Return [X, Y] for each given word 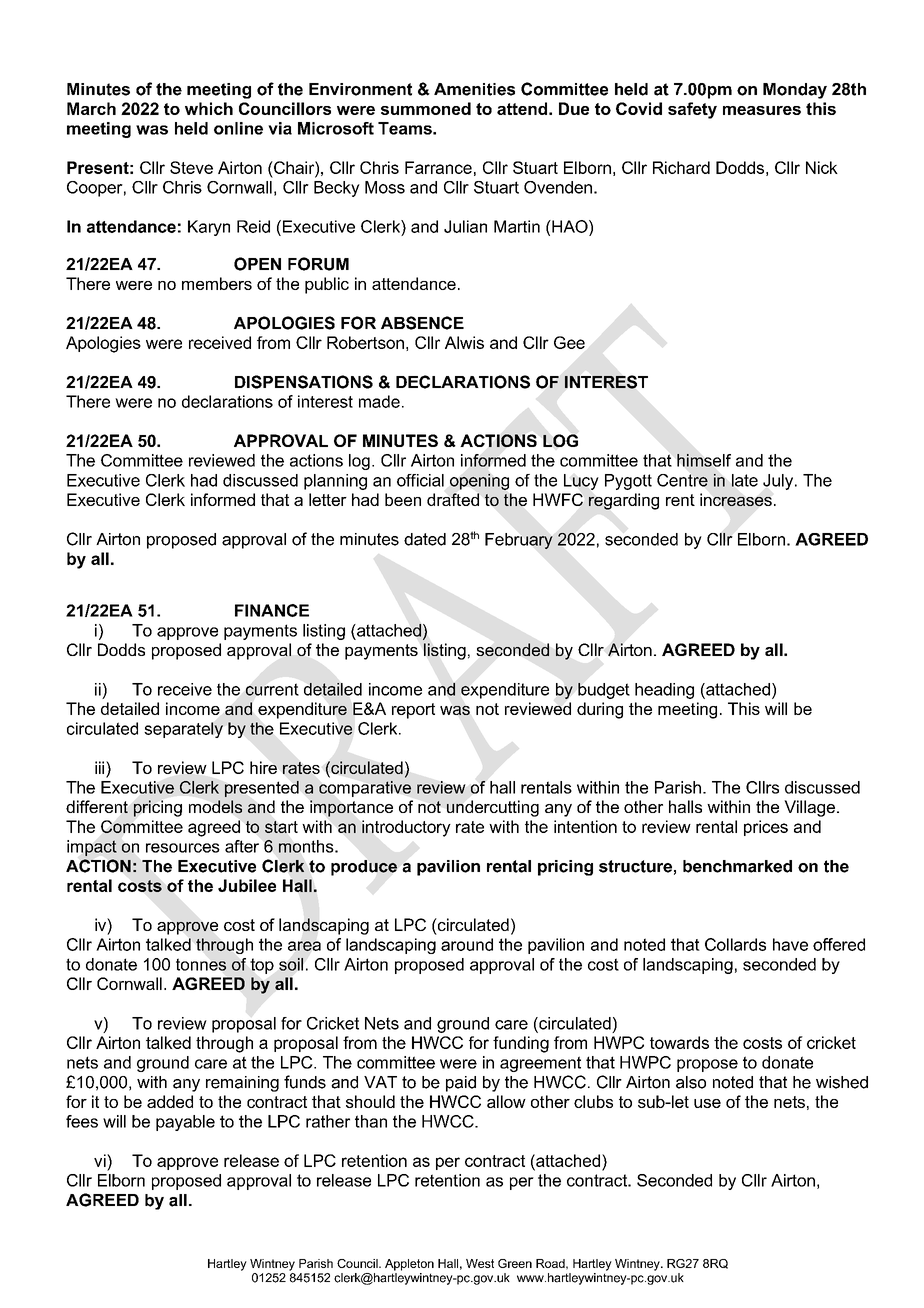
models [215, 806]
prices [766, 828]
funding [521, 1044]
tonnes [201, 964]
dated [425, 539]
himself [704, 460]
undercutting [493, 808]
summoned [426, 108]
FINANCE [272, 610]
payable [185, 1123]
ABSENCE [422, 323]
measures [762, 110]
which [209, 108]
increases [736, 499]
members [217, 283]
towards [679, 1042]
